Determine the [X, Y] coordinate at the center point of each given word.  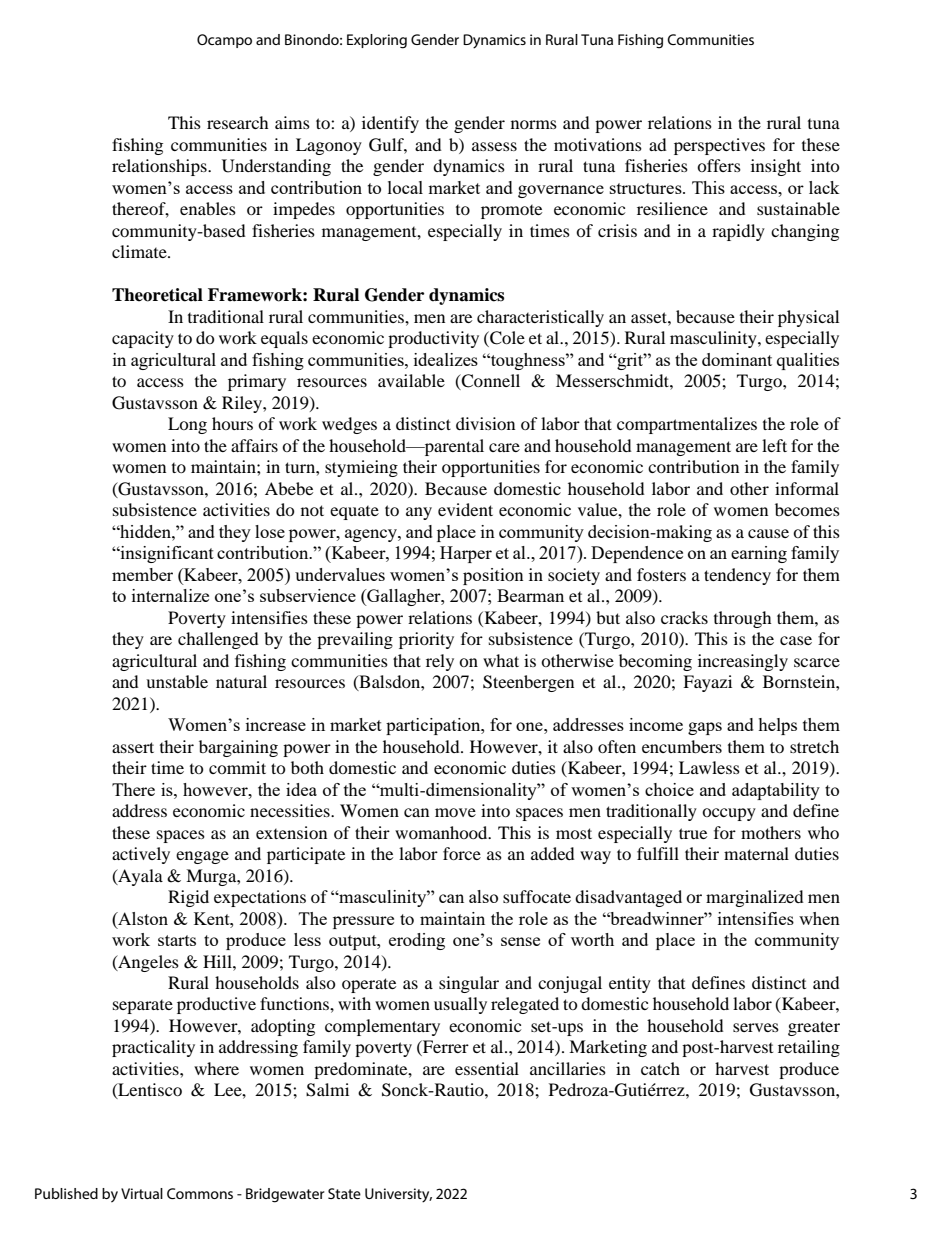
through [743, 619]
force [462, 853]
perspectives [719, 146]
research [238, 122]
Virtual [142, 1193]
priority [426, 640]
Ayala [139, 877]
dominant [737, 359]
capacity [143, 339]
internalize [170, 595]
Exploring [377, 41]
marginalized [755, 898]
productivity [433, 339]
